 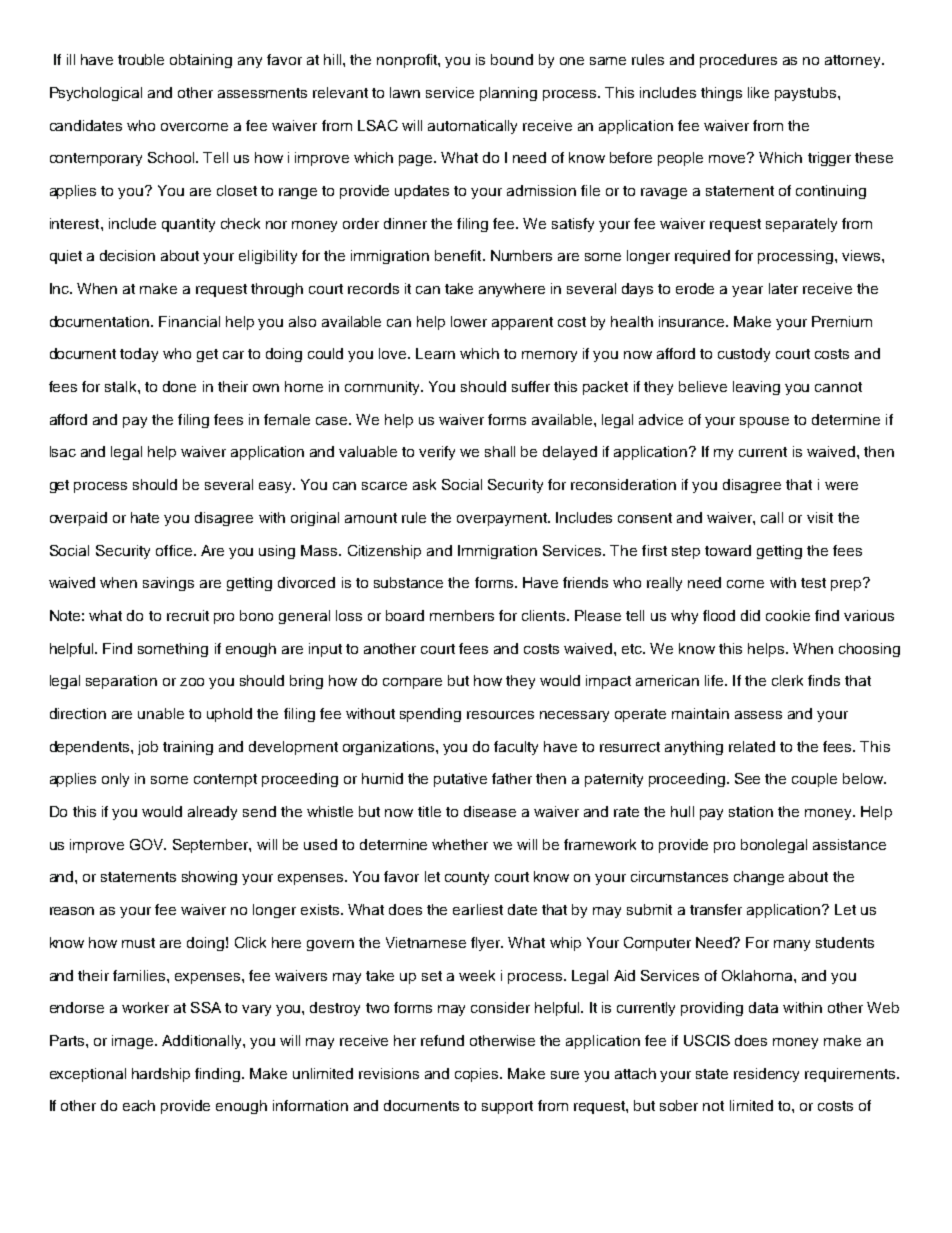 I want to click on members, so click(x=462, y=615).
